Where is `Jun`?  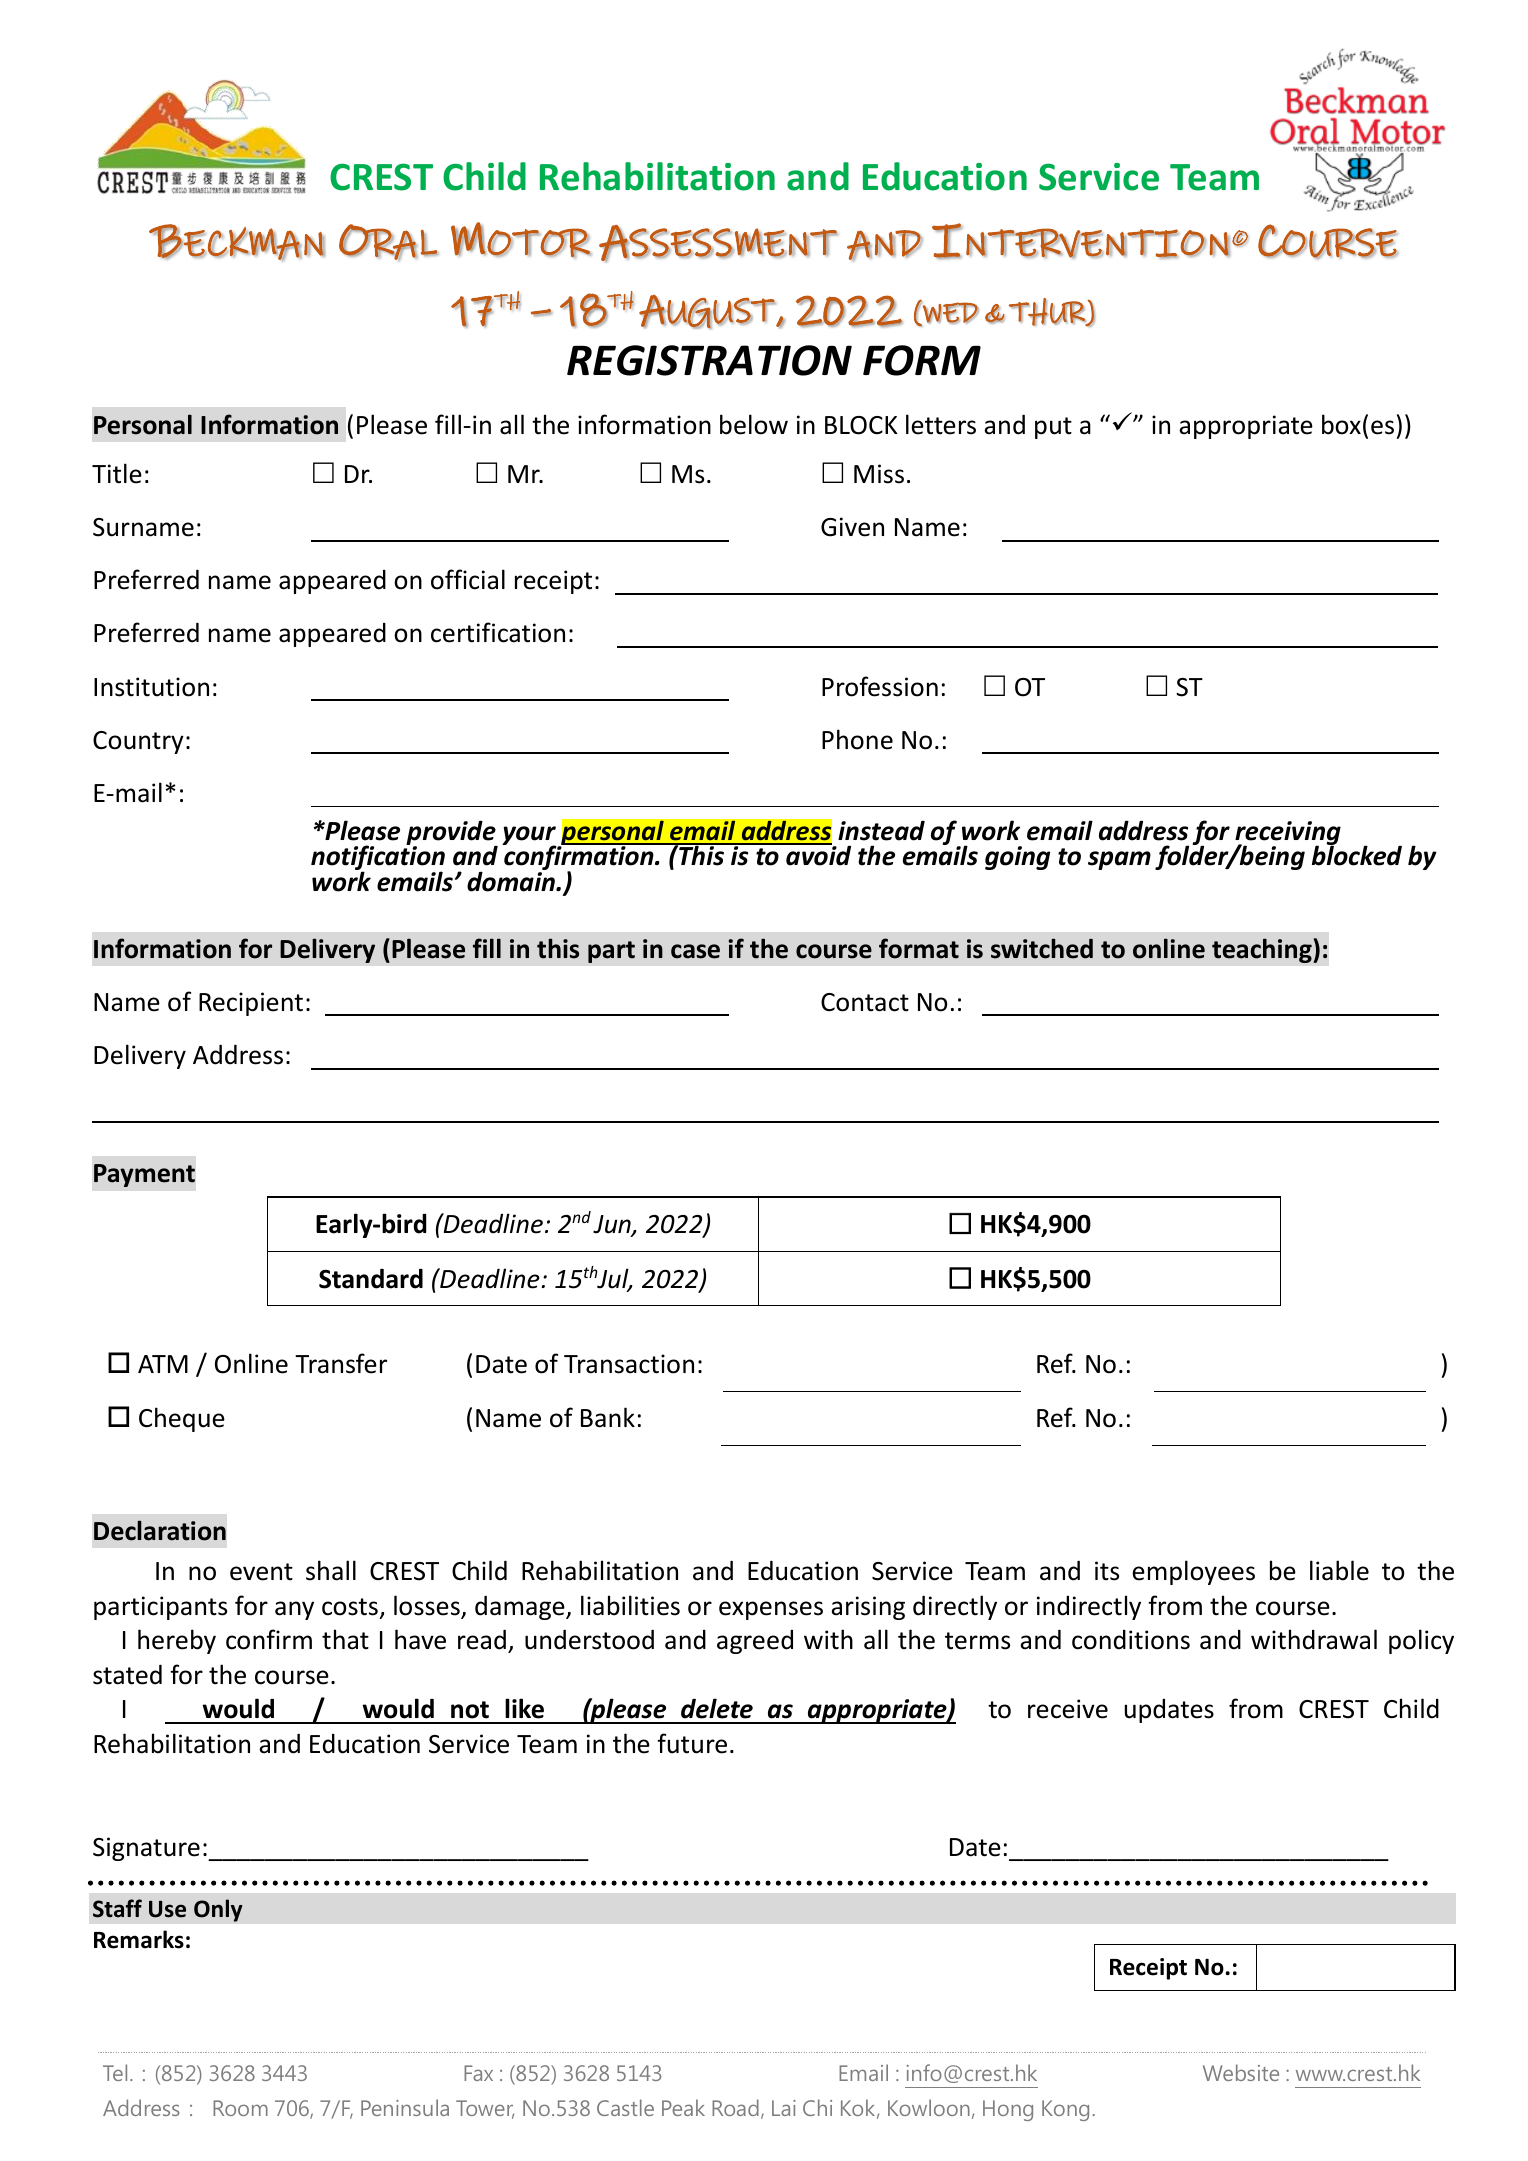 Jun is located at coordinates (613, 1225).
